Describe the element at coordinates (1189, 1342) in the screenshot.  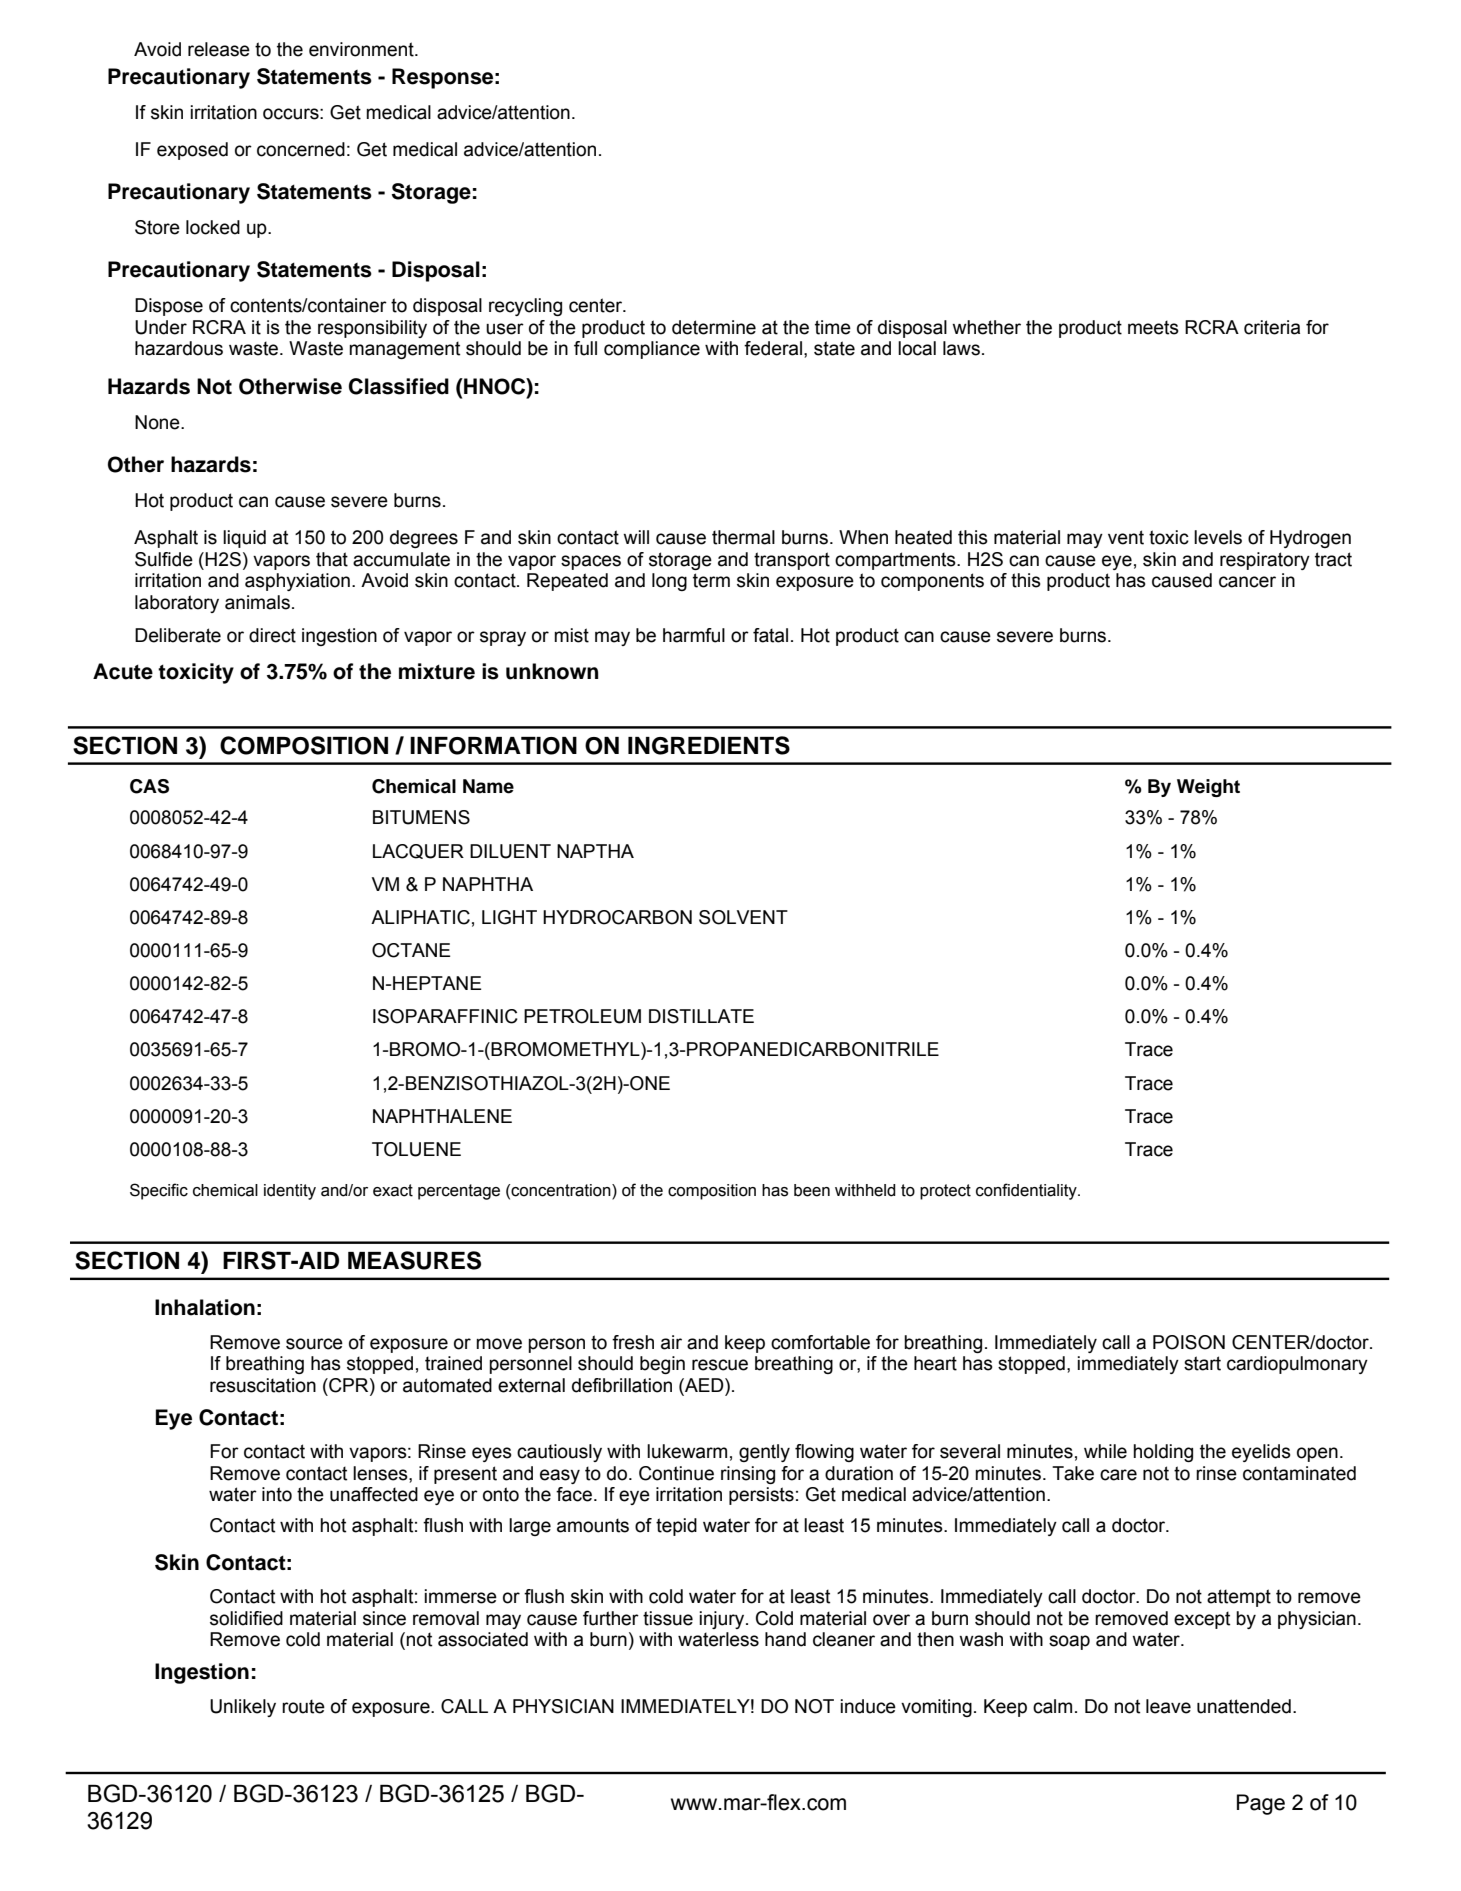
I see `POISON` at that location.
